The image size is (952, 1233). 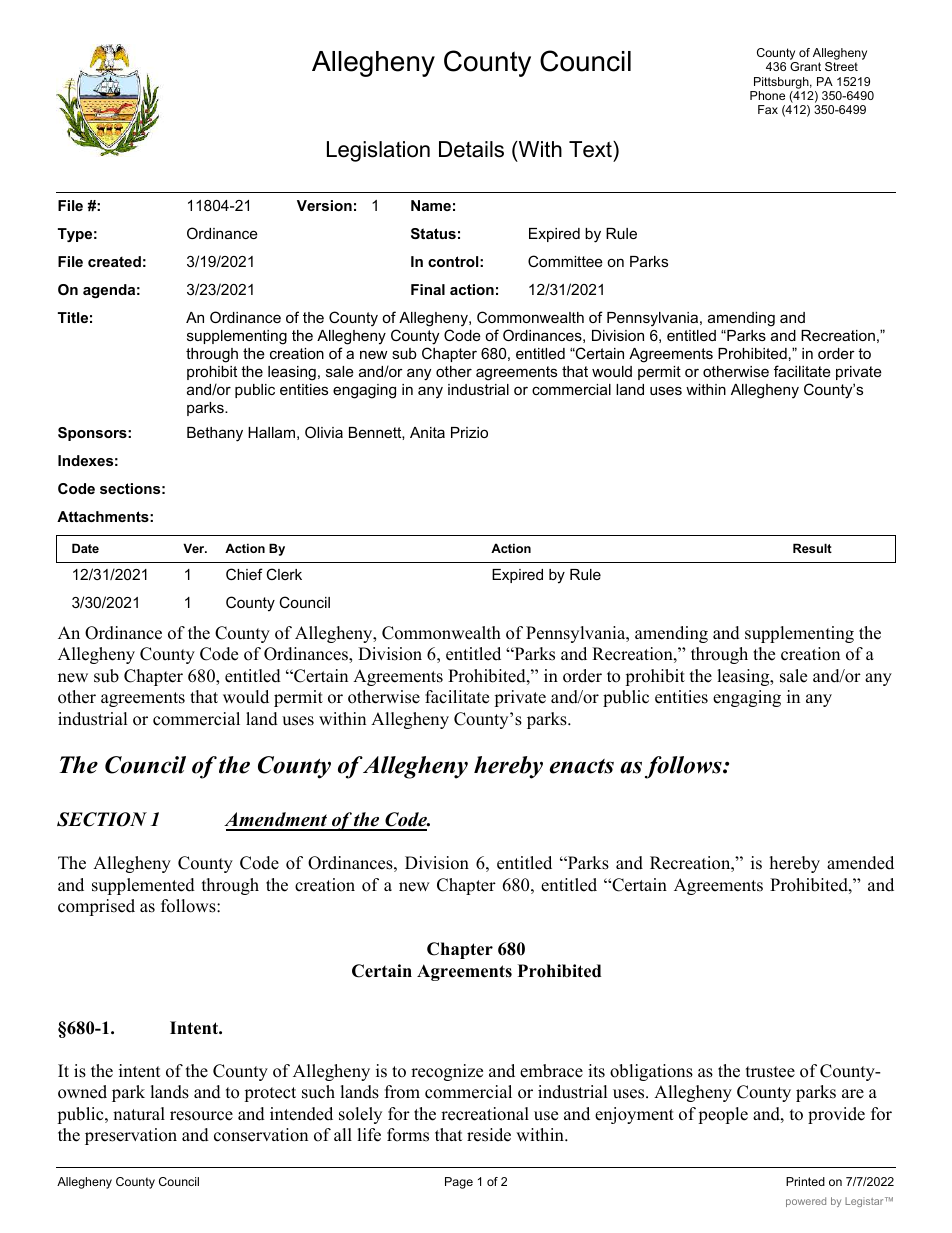 What do you see at coordinates (767, 95) in the screenshot?
I see `Phone` at bounding box center [767, 95].
